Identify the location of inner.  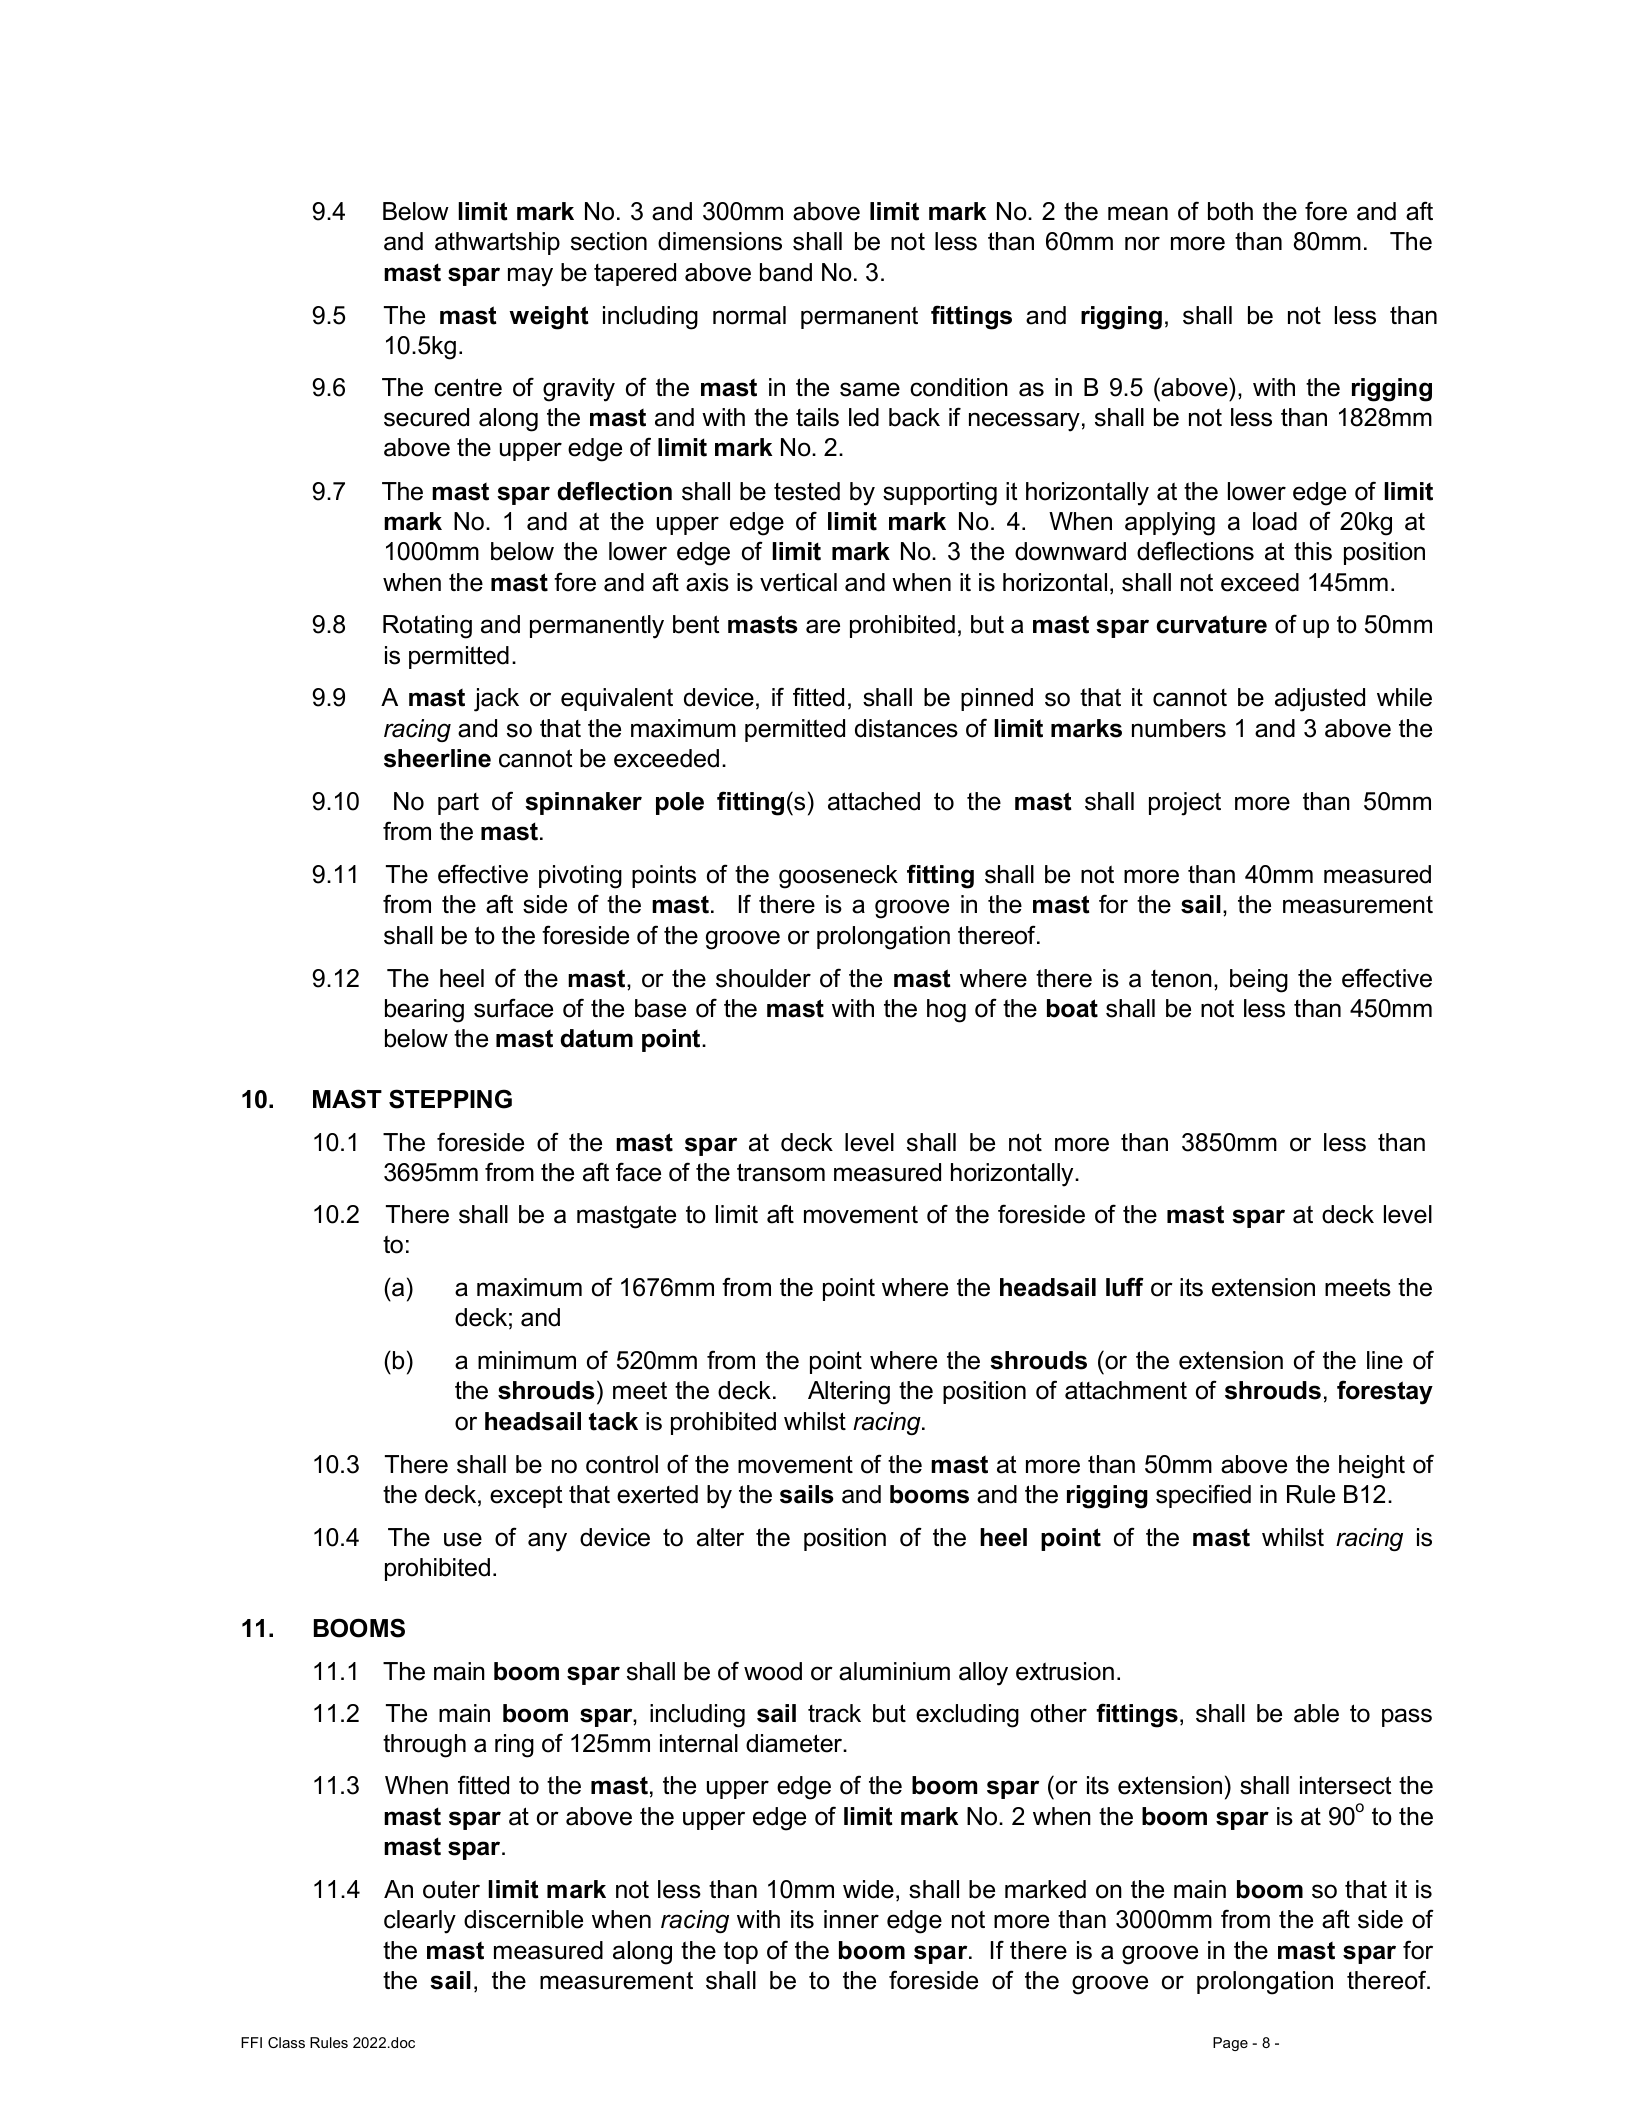
(851, 1919).
